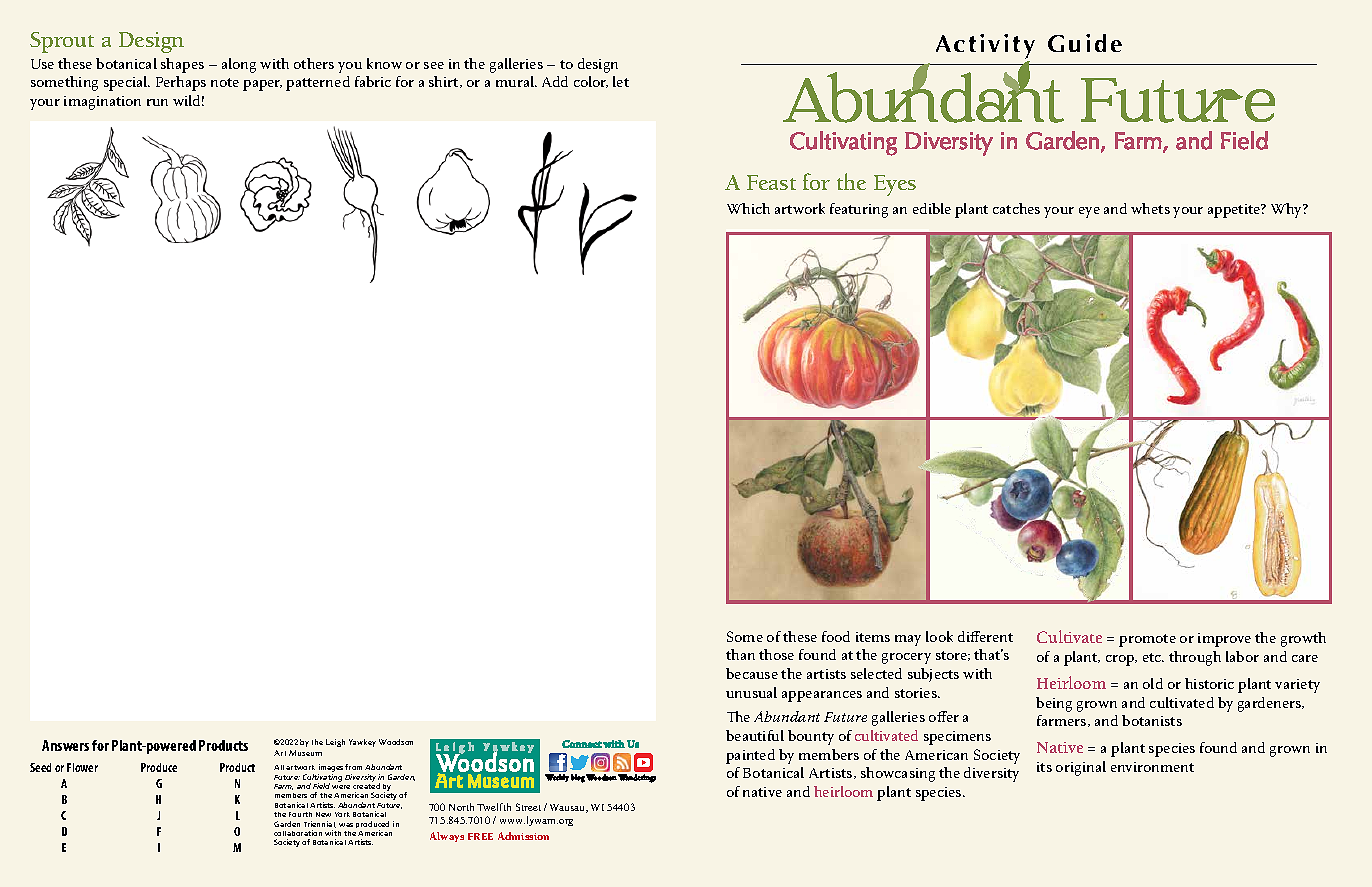 The image size is (1372, 887). What do you see at coordinates (1147, 640) in the screenshot?
I see `promote` at bounding box center [1147, 640].
